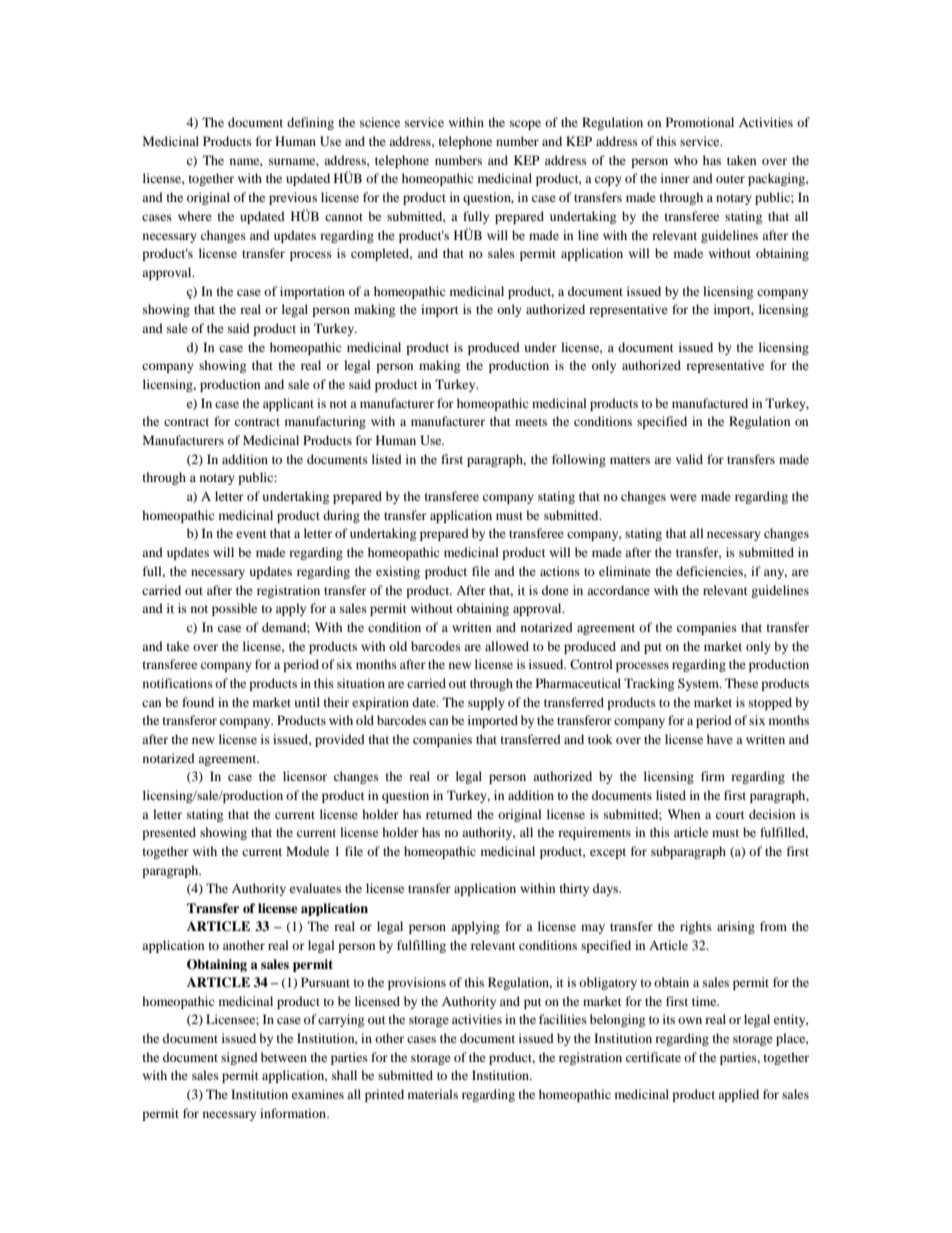  I want to click on System, so click(699, 684).
